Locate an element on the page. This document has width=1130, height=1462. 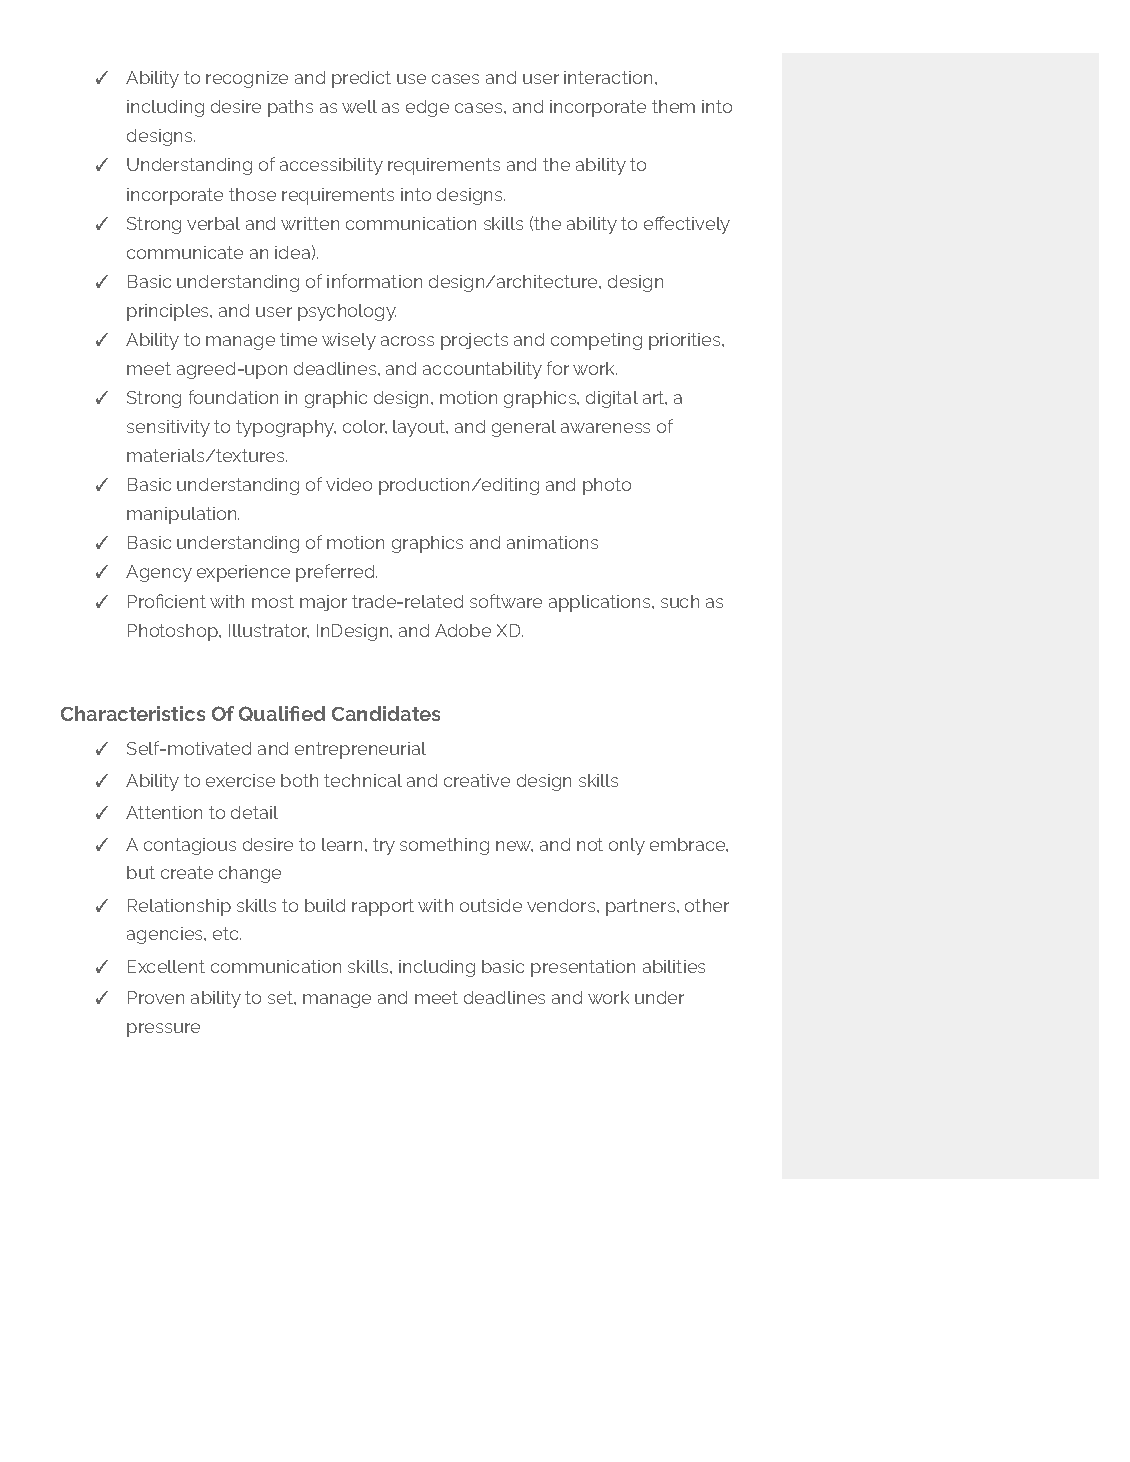
across is located at coordinates (407, 341).
